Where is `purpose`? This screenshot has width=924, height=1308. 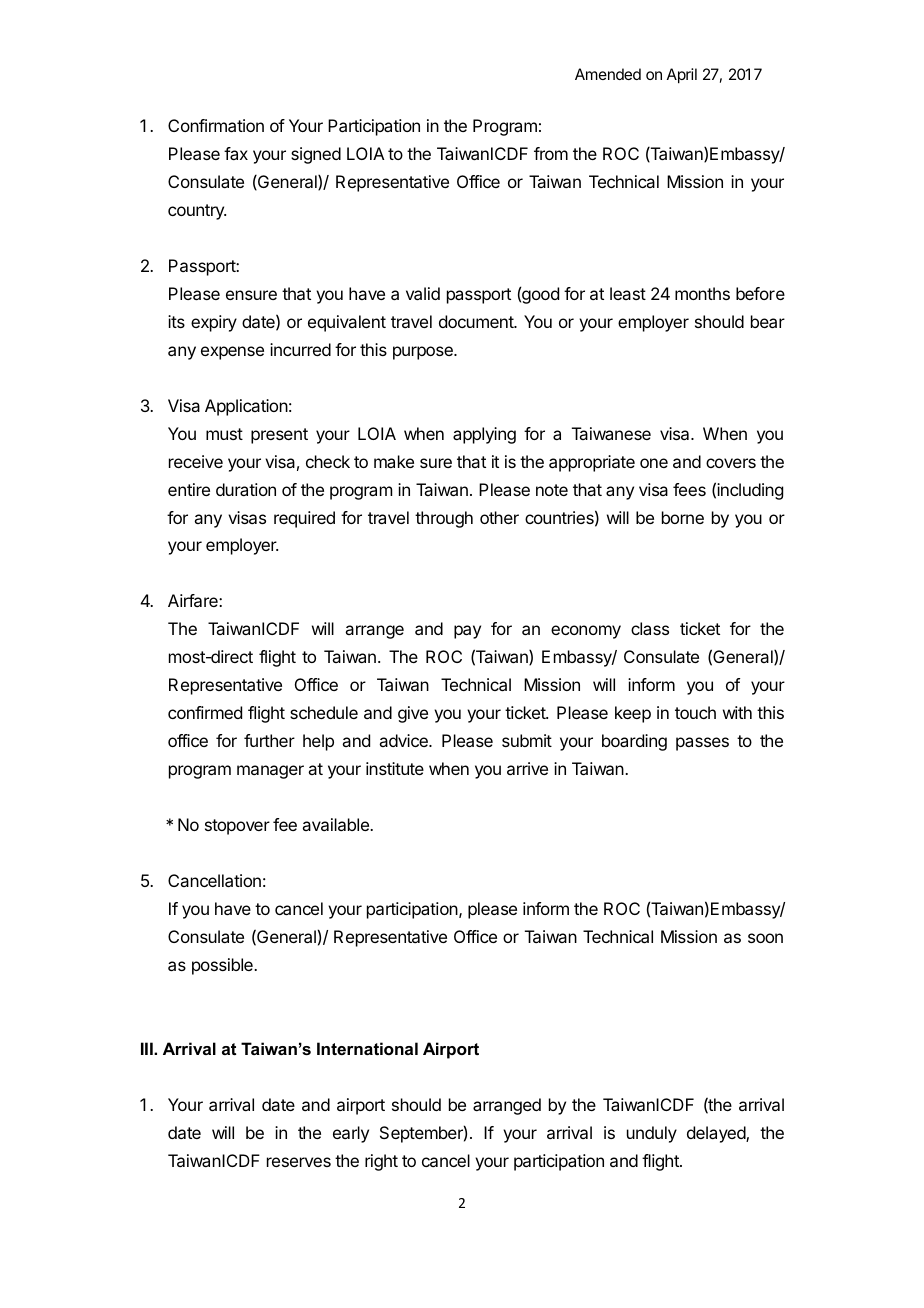 purpose is located at coordinates (424, 353).
